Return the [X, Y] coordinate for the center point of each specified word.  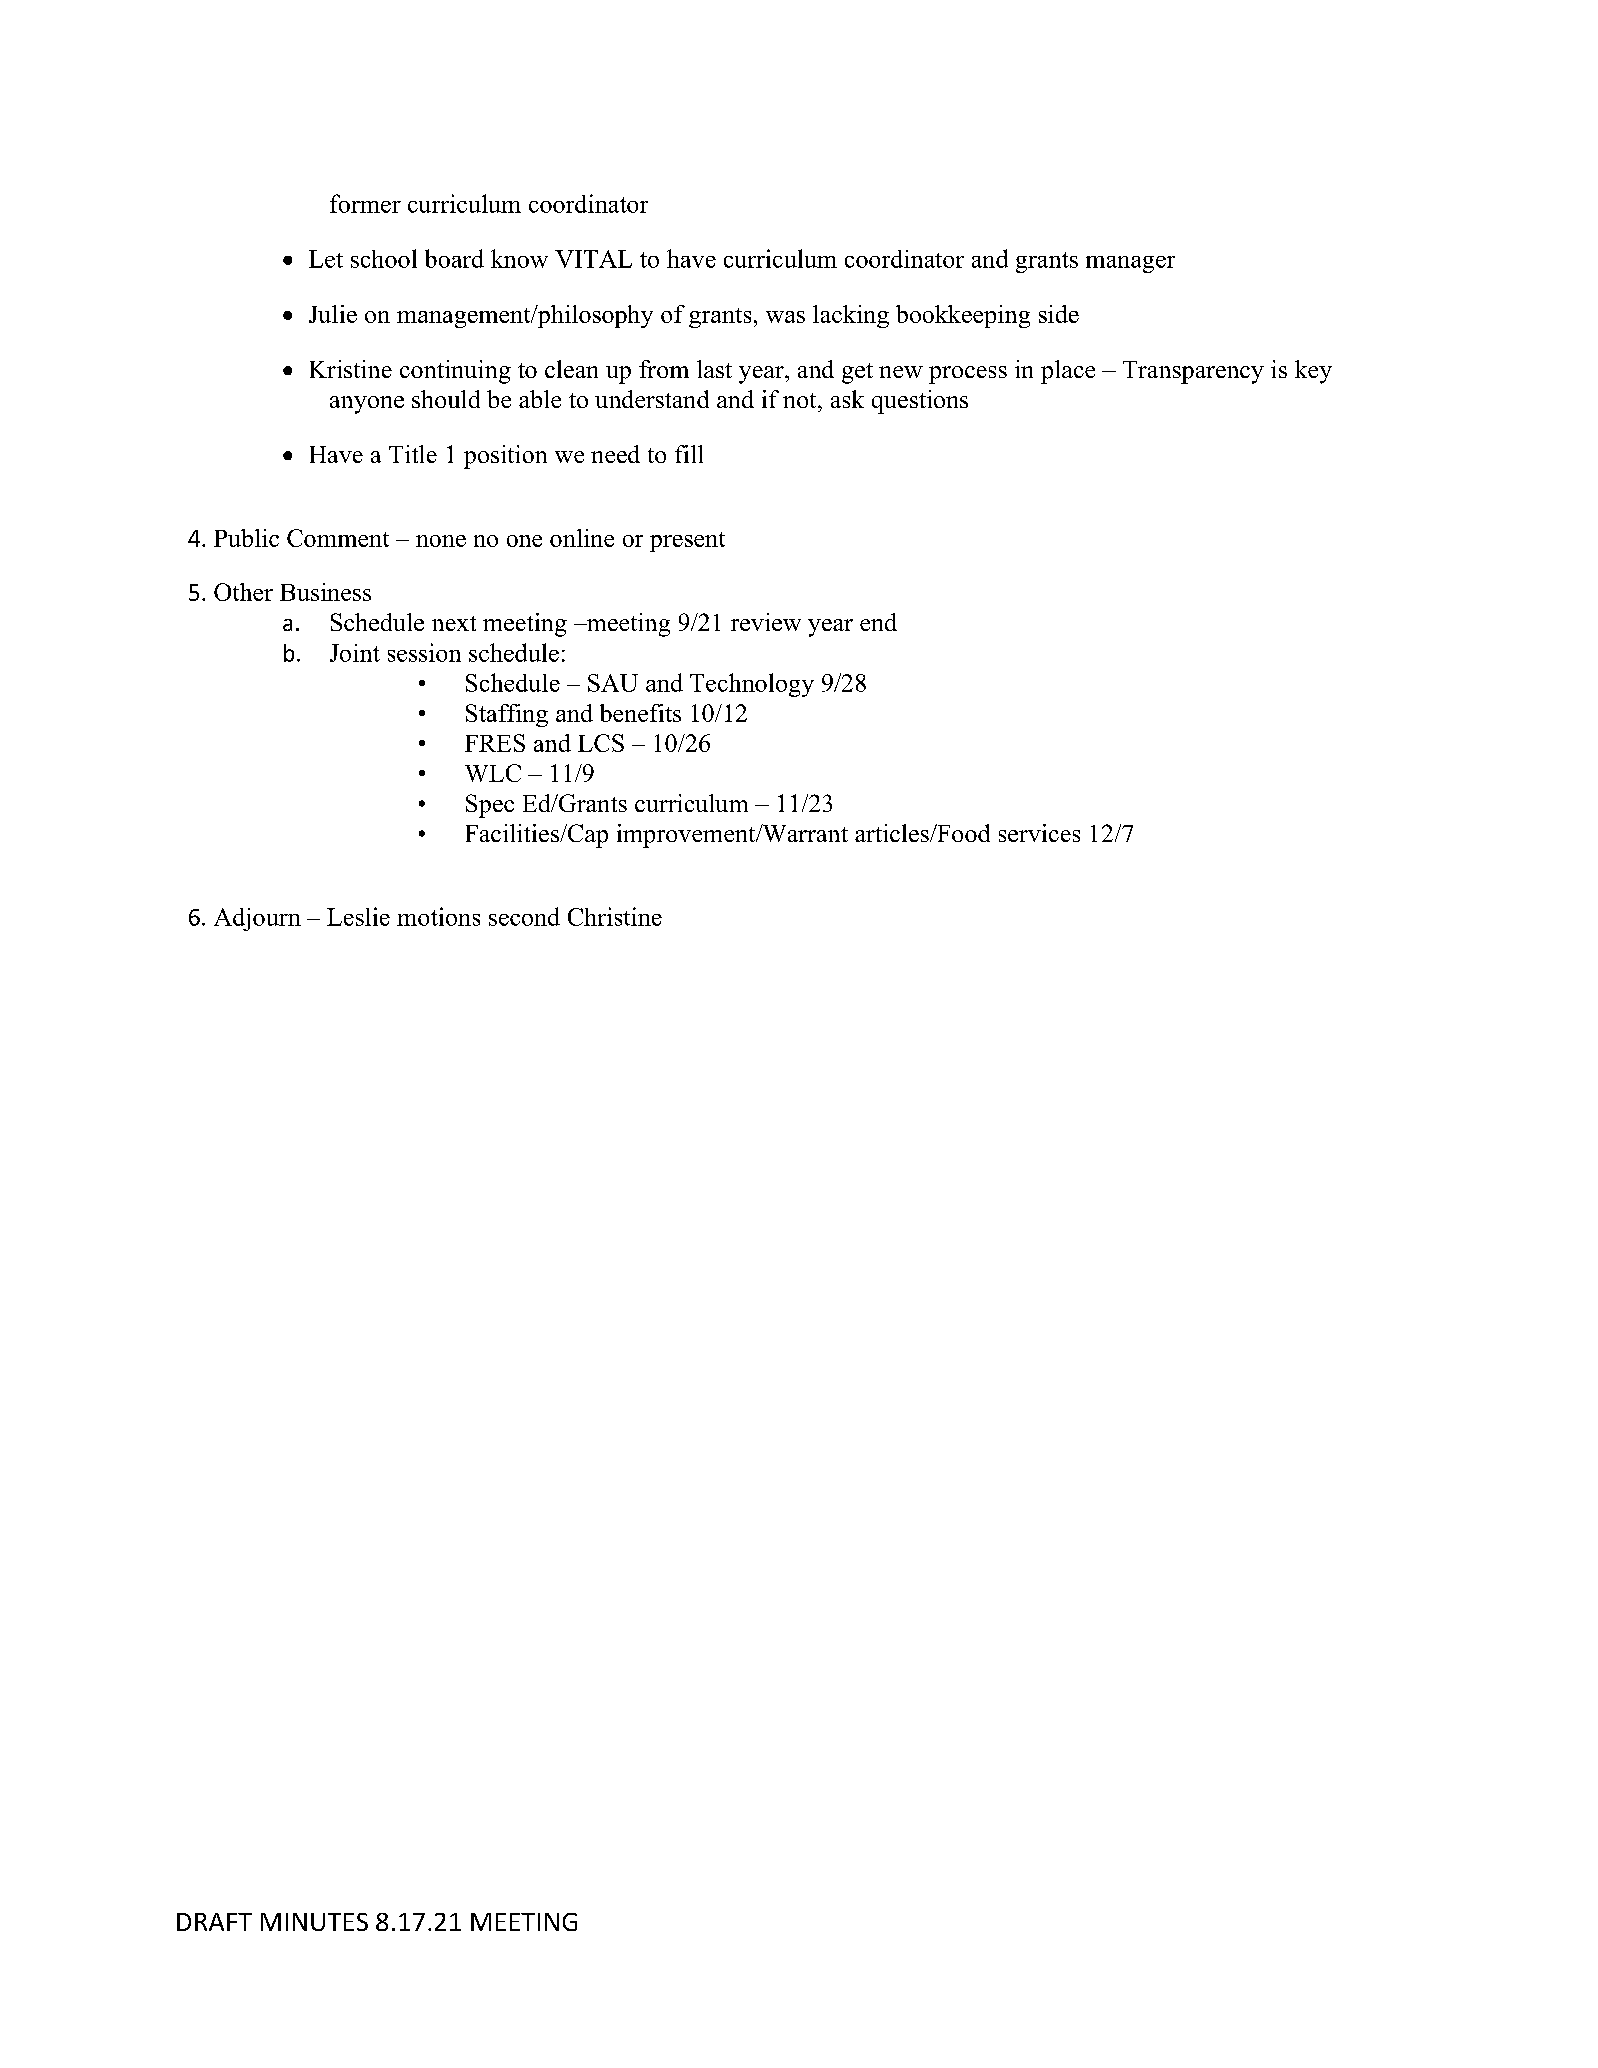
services [1039, 833]
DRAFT [214, 1922]
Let [326, 259]
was [785, 317]
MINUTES [314, 1922]
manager [1130, 264]
